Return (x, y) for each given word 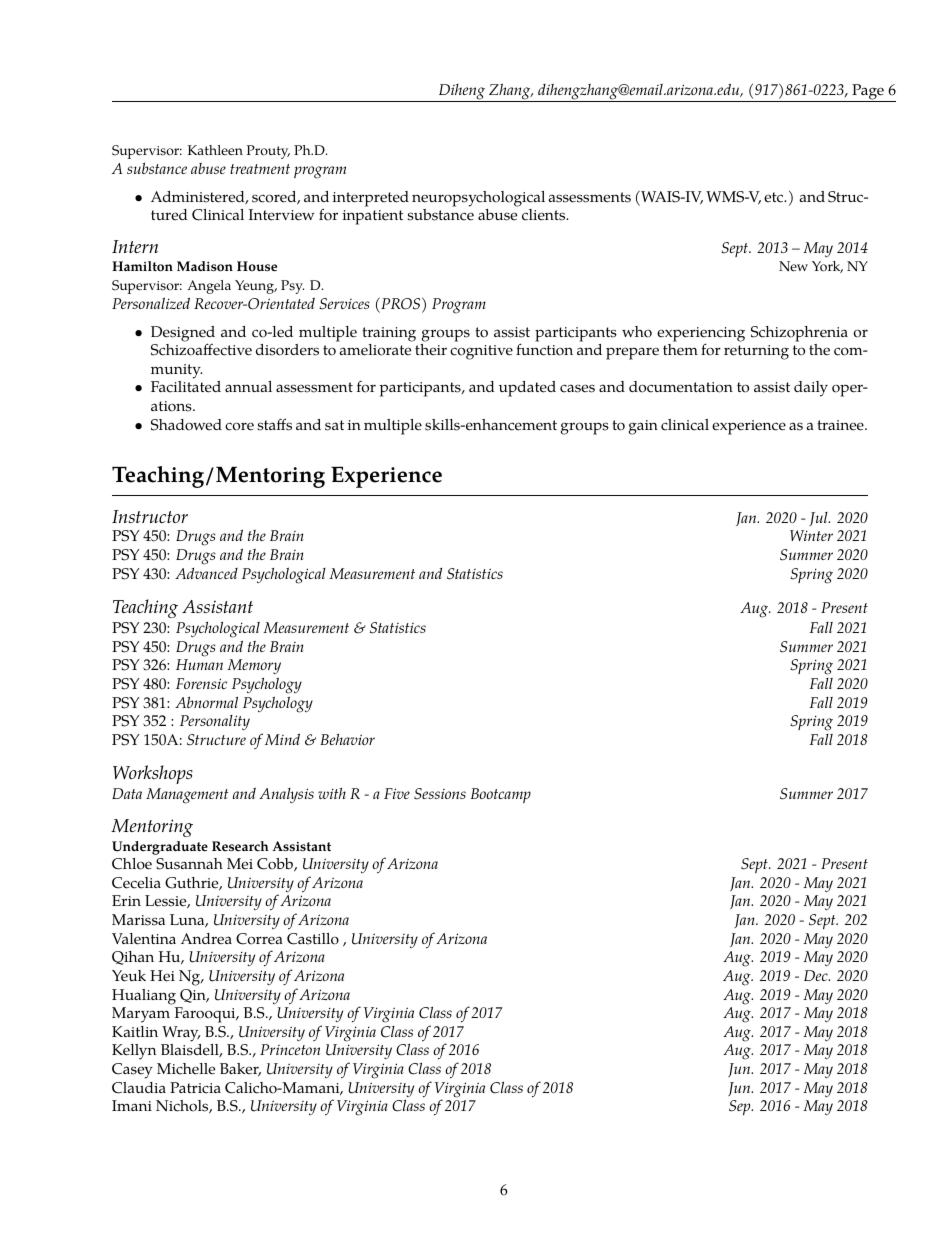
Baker (240, 1070)
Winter (811, 535)
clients (545, 215)
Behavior (347, 739)
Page (868, 93)
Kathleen (215, 150)
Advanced (206, 573)
